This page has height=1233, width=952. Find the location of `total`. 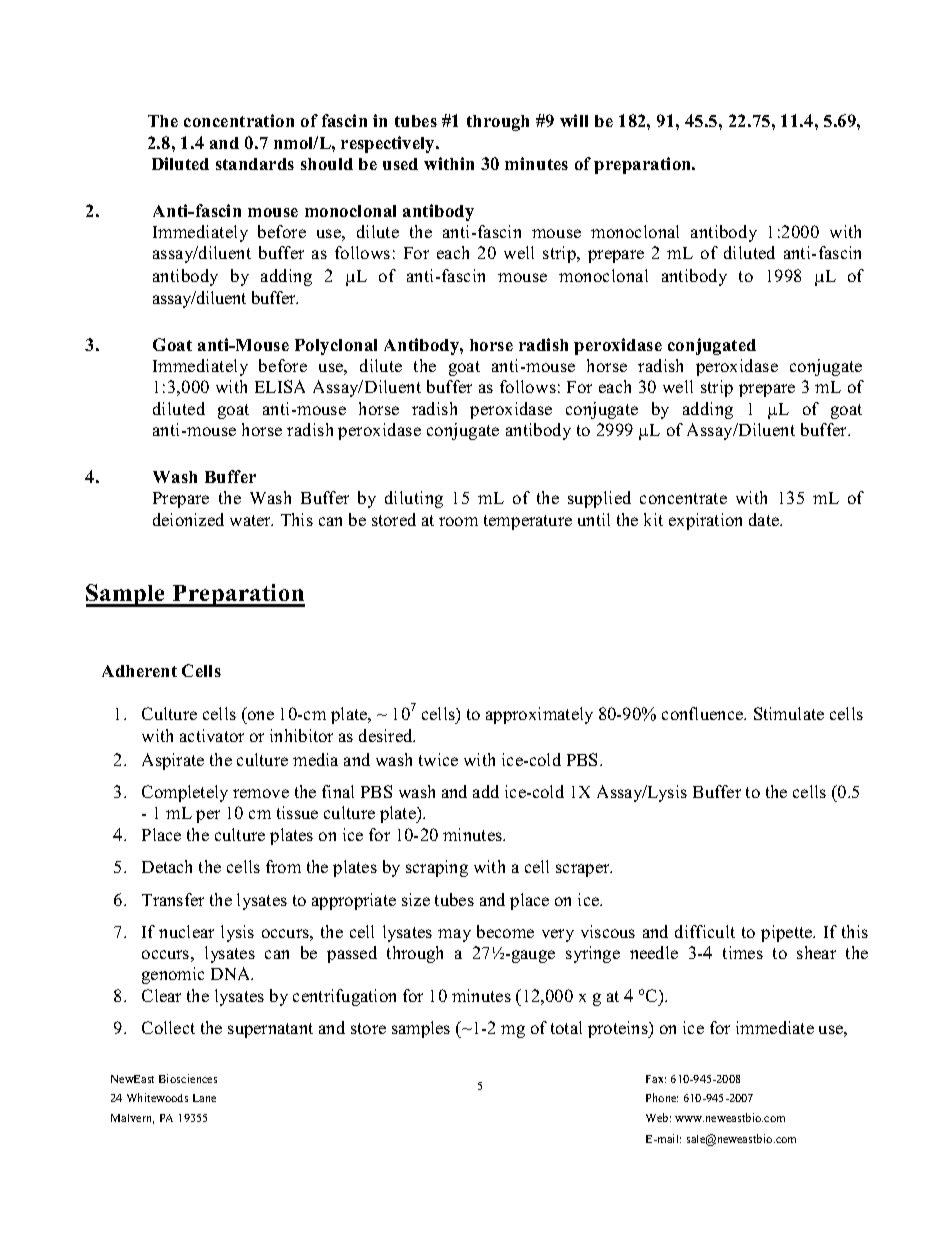

total is located at coordinates (566, 1027).
